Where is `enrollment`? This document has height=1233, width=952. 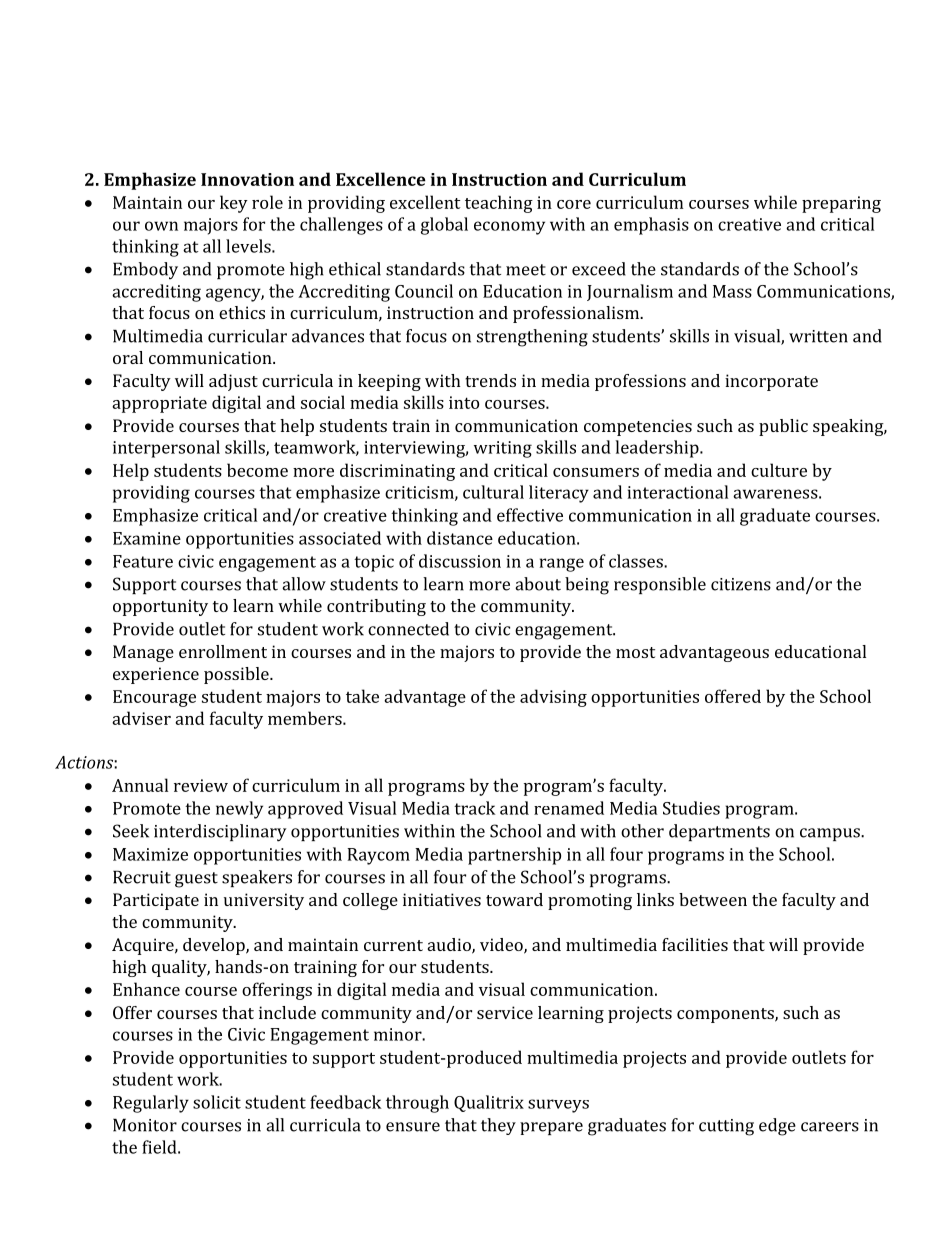
enrollment is located at coordinates (223, 651).
